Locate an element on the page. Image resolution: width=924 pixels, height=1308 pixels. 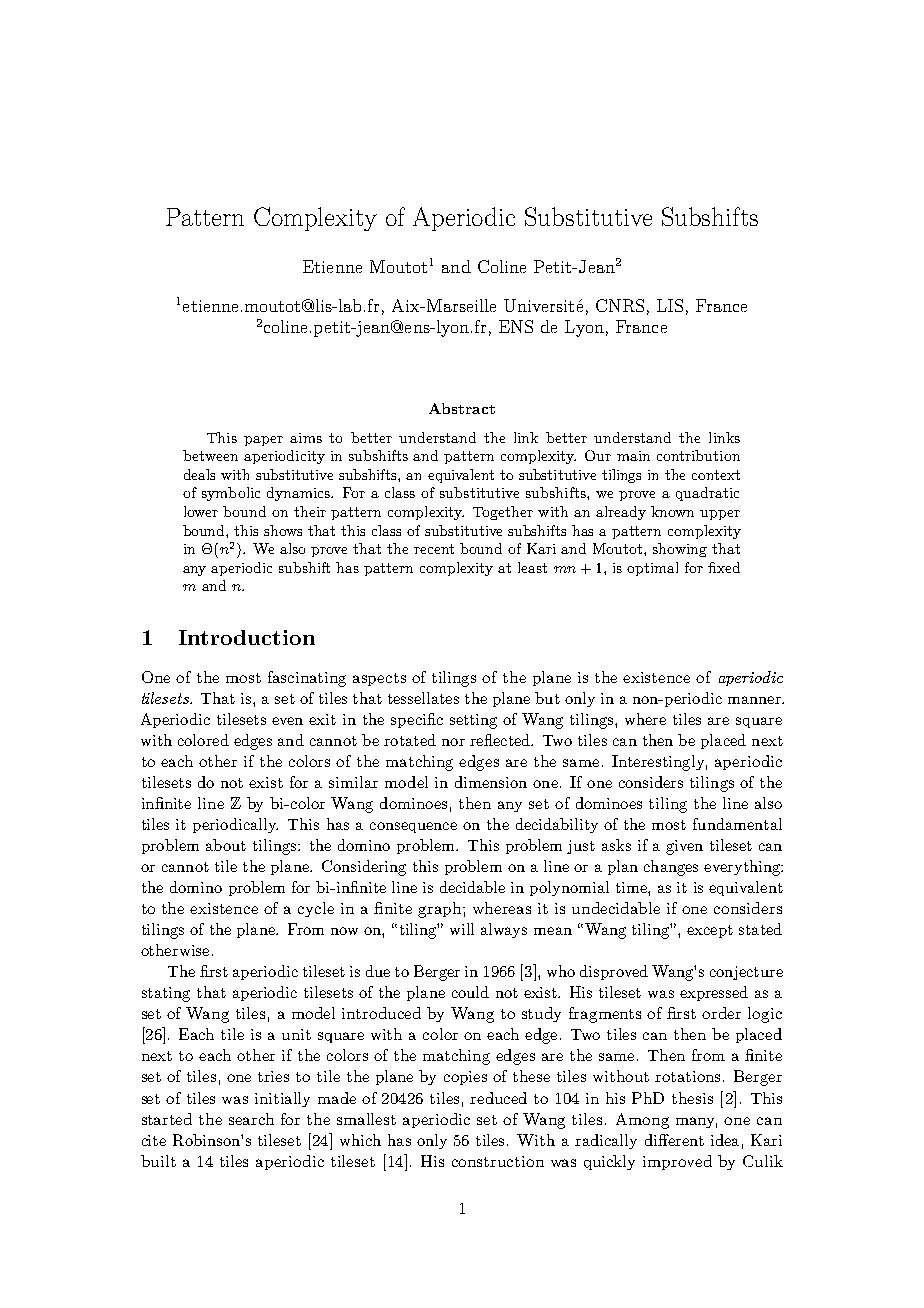
CNRS is located at coordinates (620, 305).
